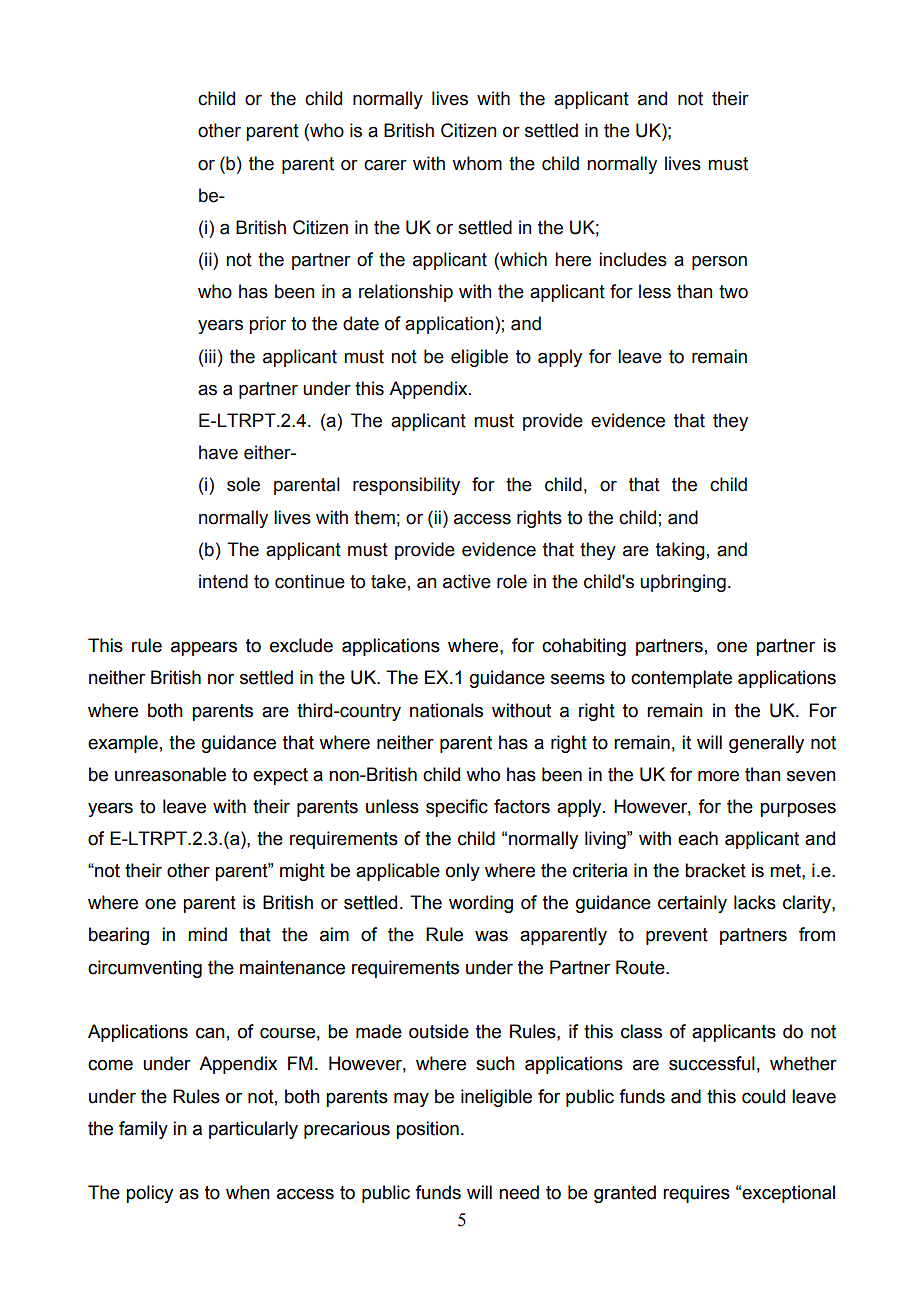 The height and width of the document is (1308, 924). I want to click on contemplate, so click(681, 679).
